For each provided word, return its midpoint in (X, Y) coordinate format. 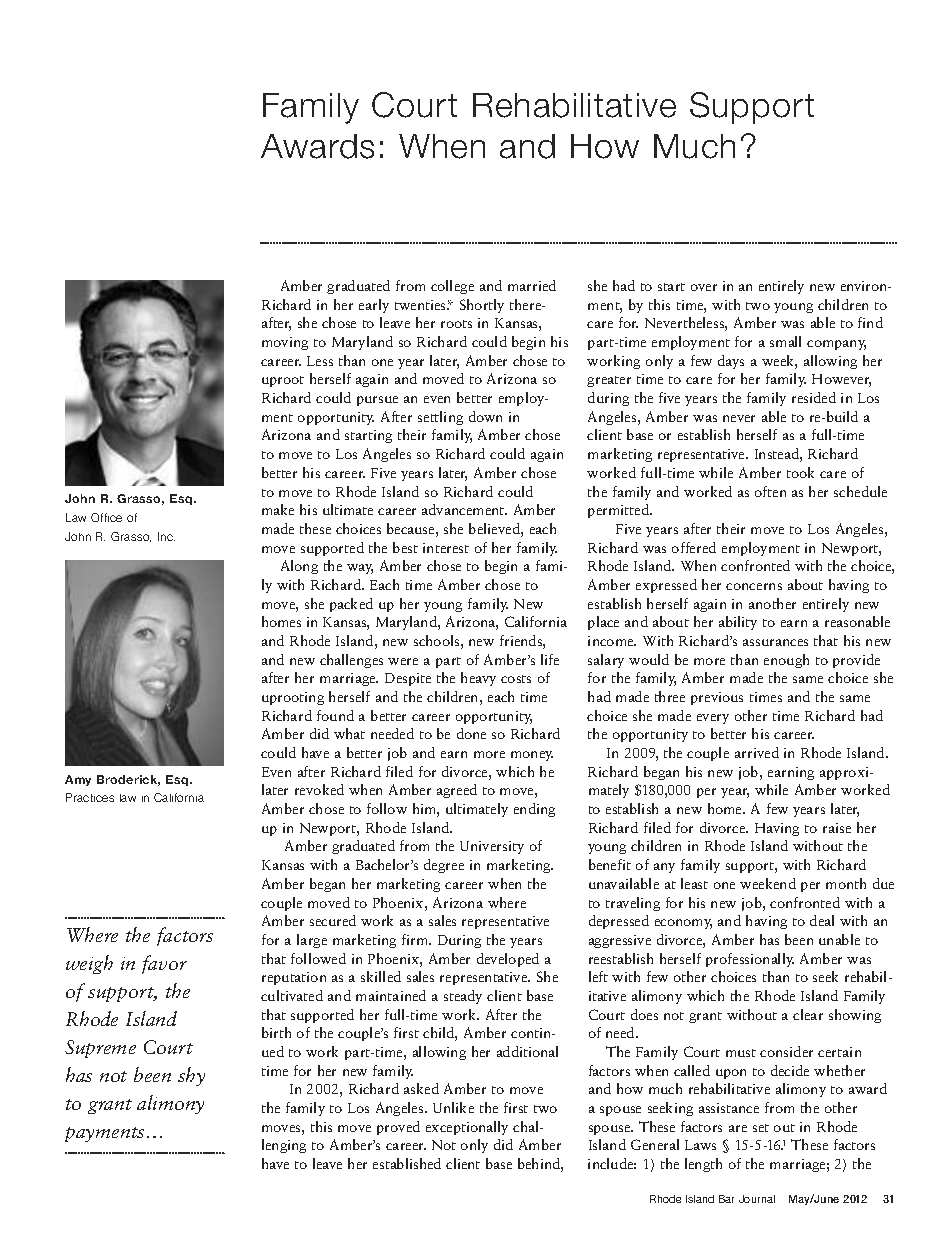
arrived (757, 752)
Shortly (482, 306)
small (785, 341)
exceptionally (467, 1128)
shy (191, 1076)
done (471, 733)
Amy (78, 780)
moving (285, 343)
